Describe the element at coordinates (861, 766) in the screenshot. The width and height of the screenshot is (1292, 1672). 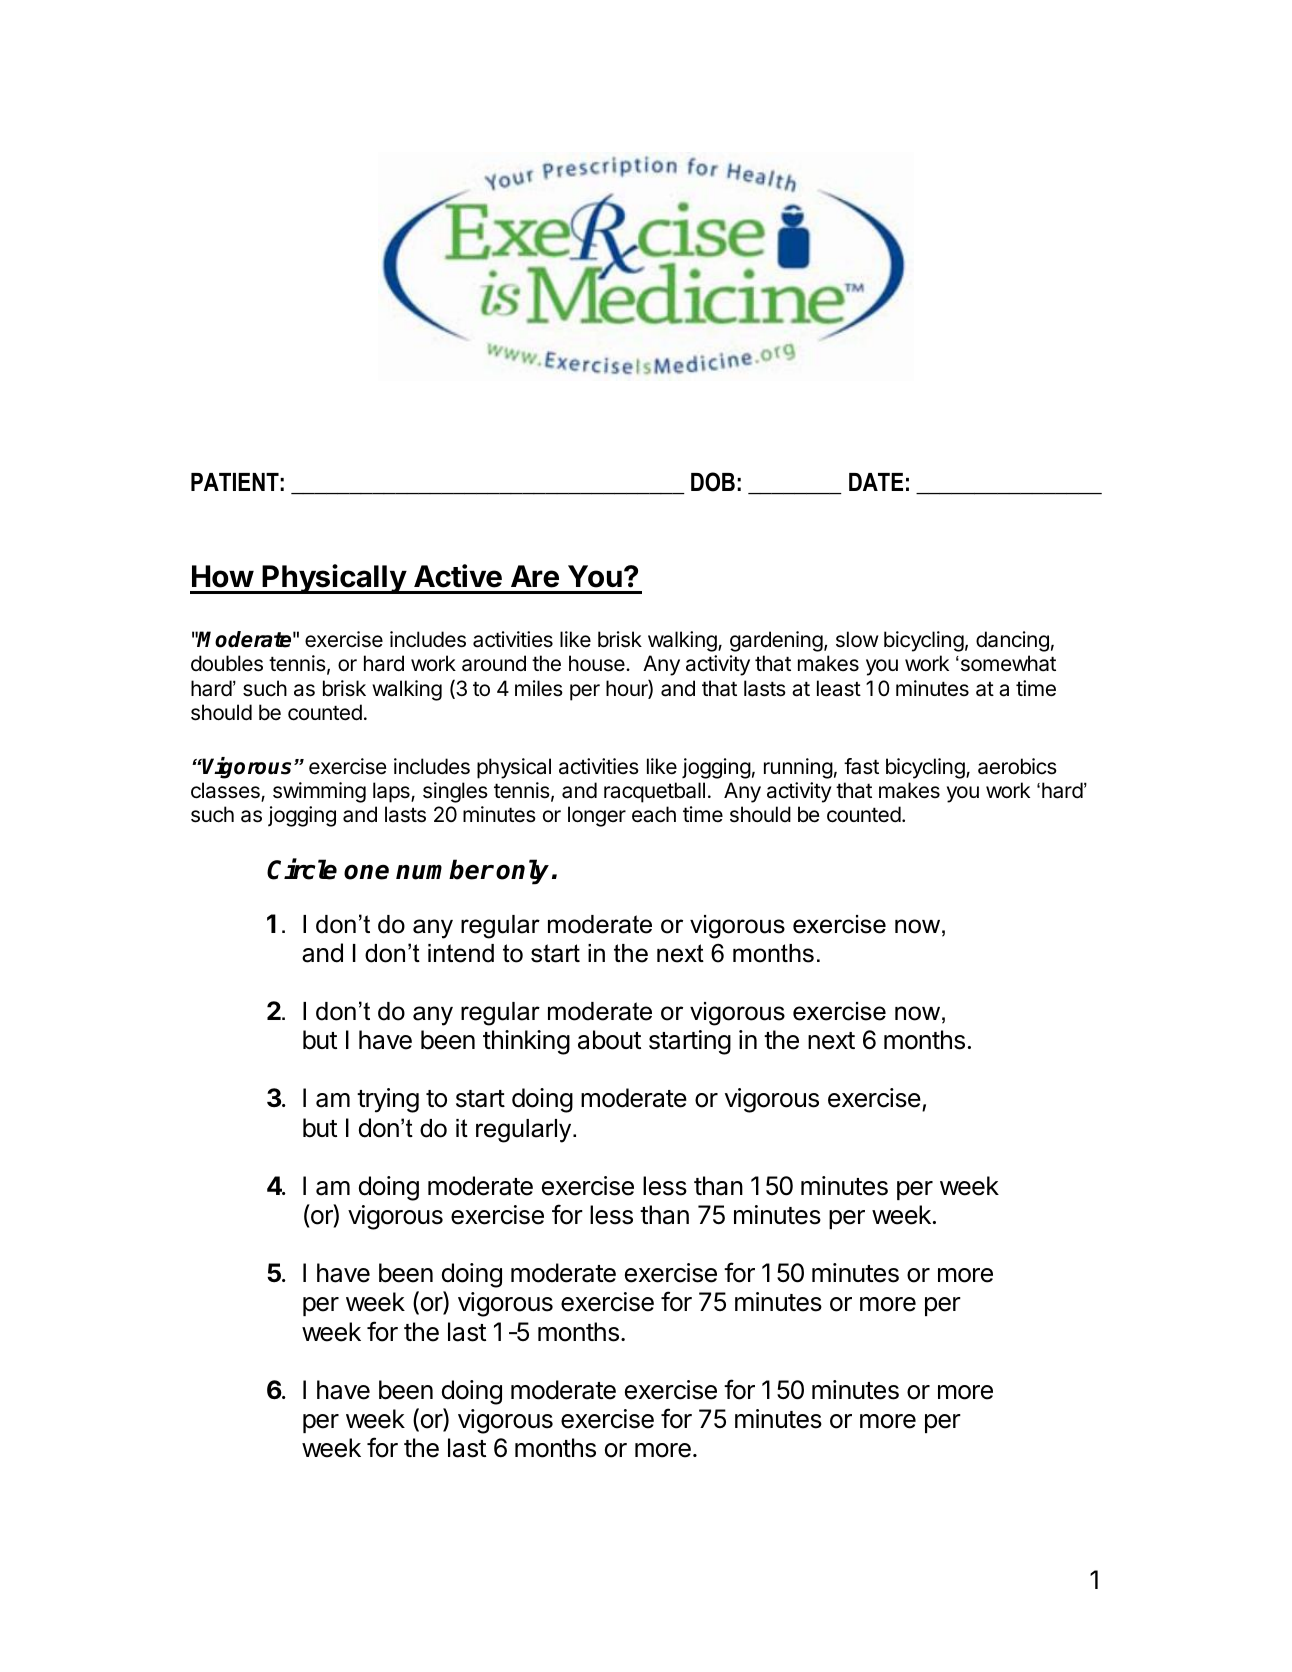
I see `fast` at that location.
